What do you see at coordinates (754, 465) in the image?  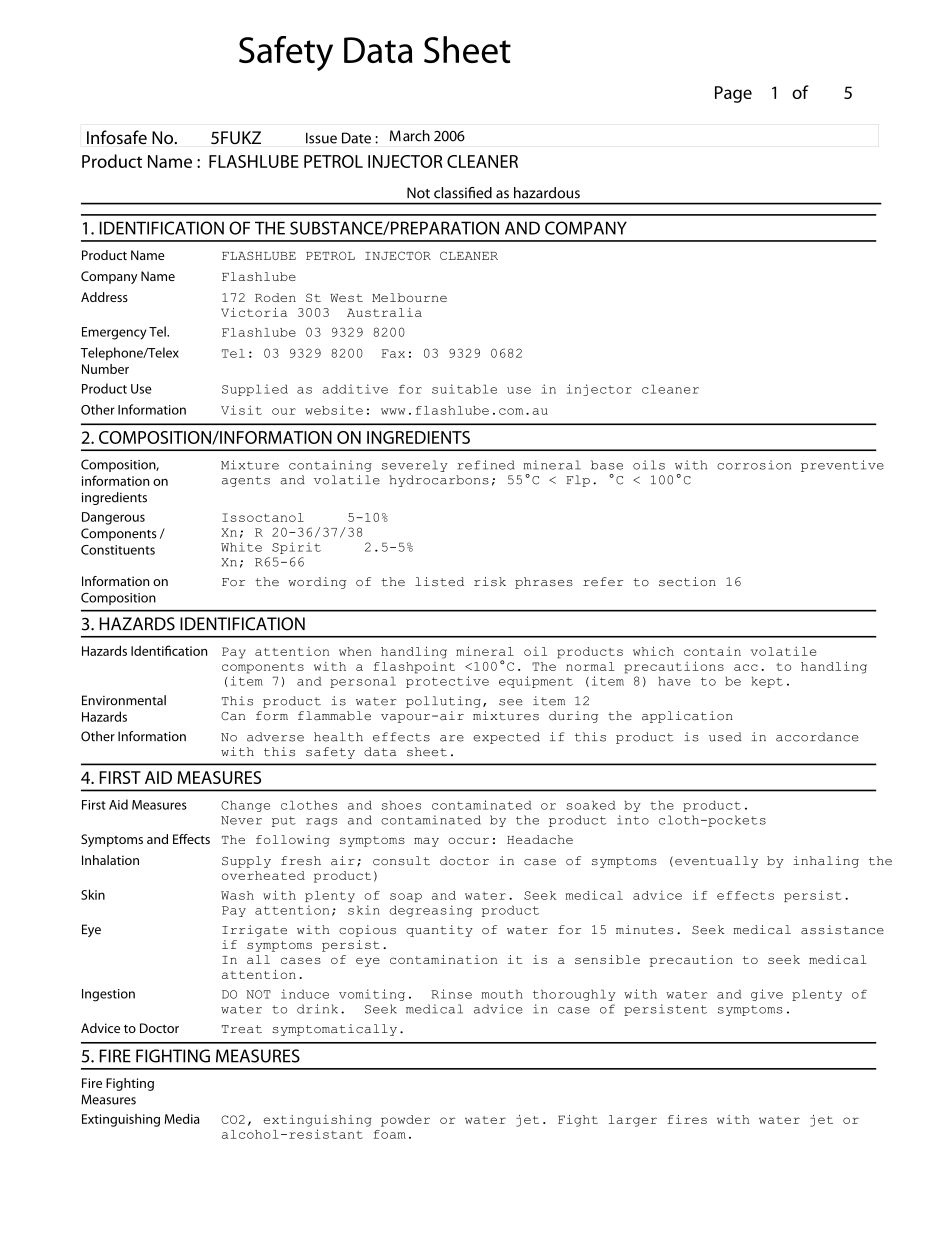 I see `corrosion` at bounding box center [754, 465].
